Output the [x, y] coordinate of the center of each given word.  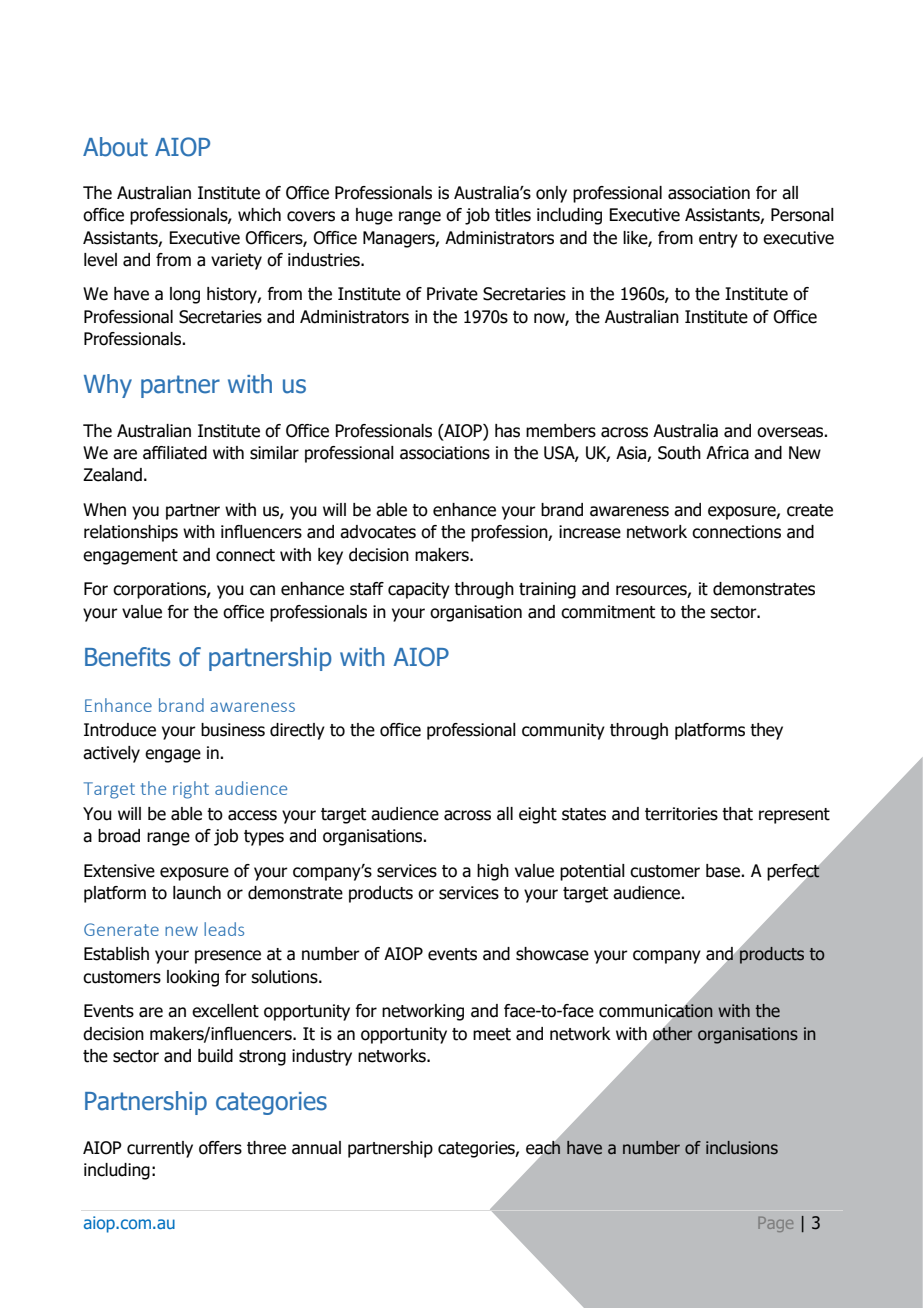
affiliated [175, 453]
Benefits [127, 657]
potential [592, 872]
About [115, 147]
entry [718, 240]
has [507, 431]
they [766, 731]
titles [513, 215]
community [563, 731]
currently [160, 1149]
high [493, 872]
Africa [727, 453]
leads [224, 929]
